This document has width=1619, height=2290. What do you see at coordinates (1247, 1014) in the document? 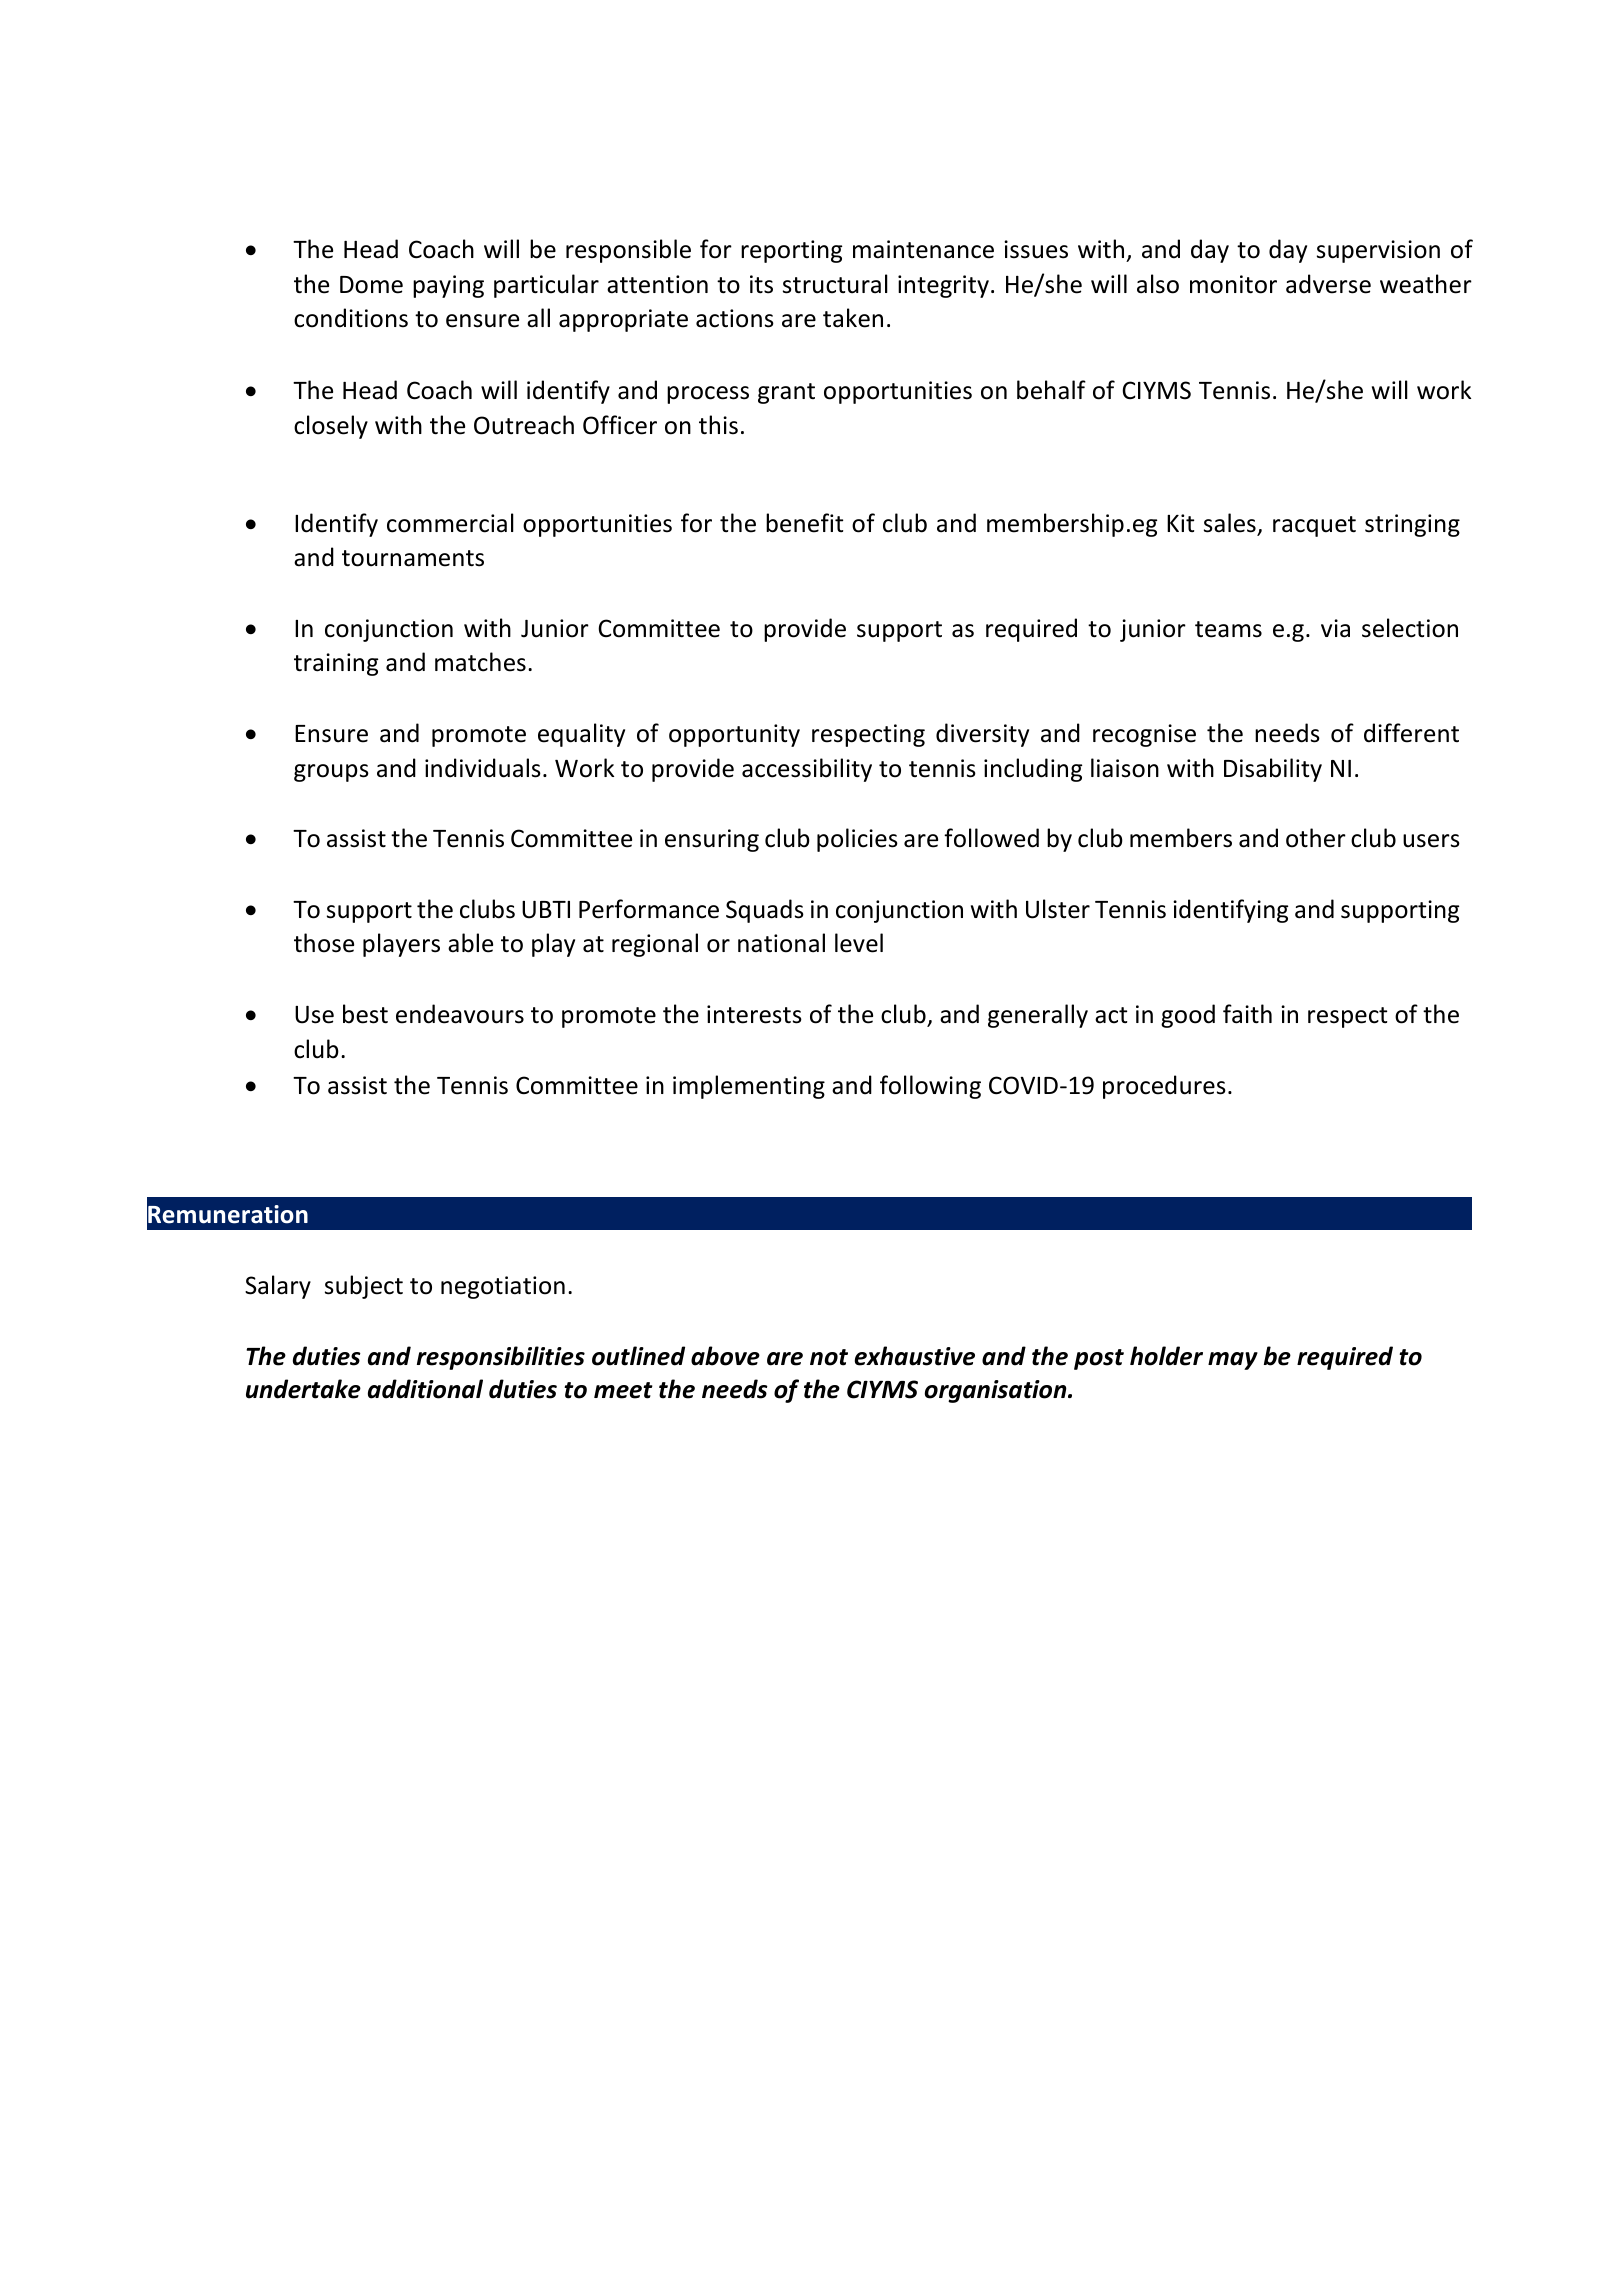
I see `faith` at bounding box center [1247, 1014].
